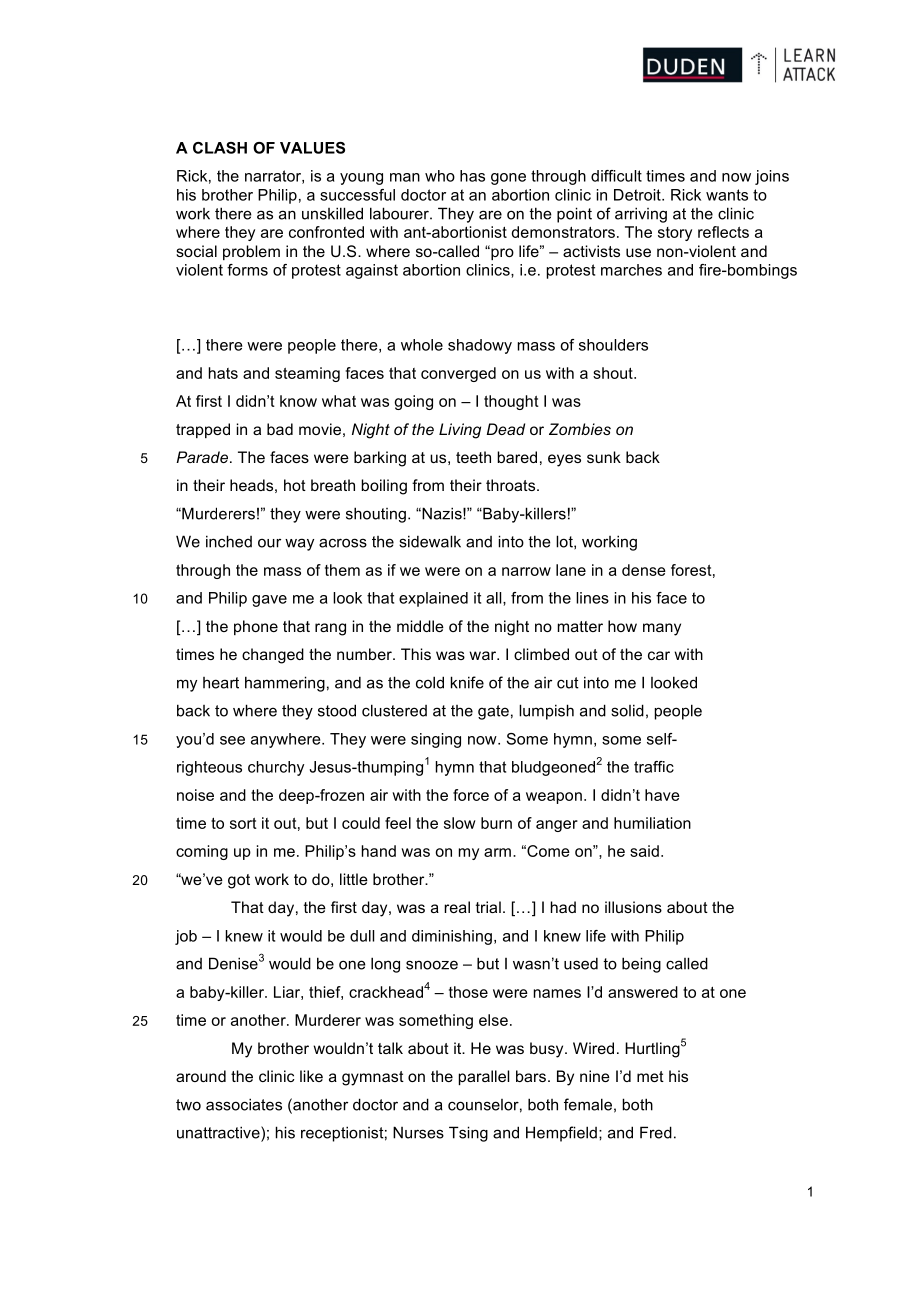  What do you see at coordinates (295, 485) in the screenshot?
I see `hot` at bounding box center [295, 485].
